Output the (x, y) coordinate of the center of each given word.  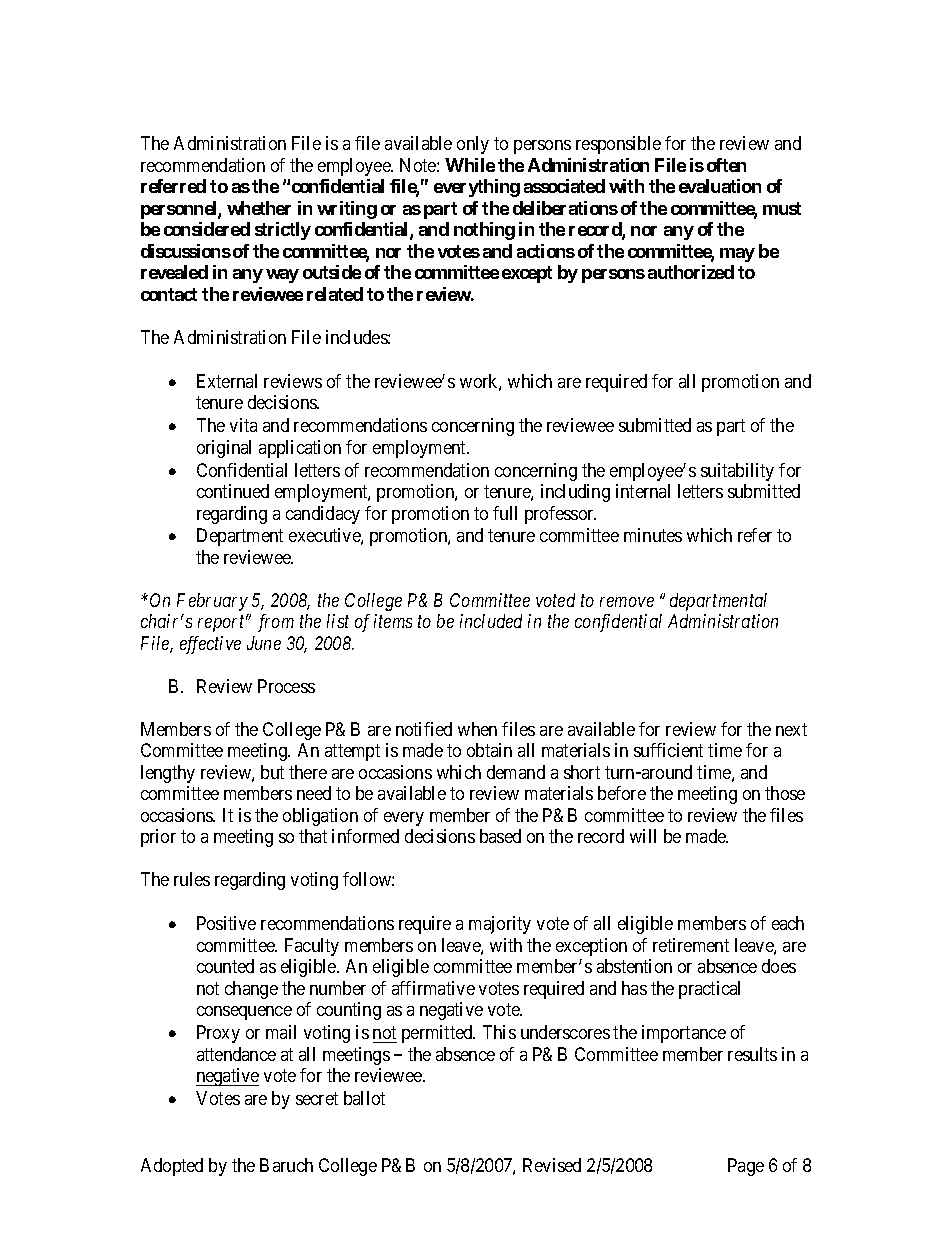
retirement (691, 945)
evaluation (720, 186)
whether (259, 208)
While (470, 165)
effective (210, 645)
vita (243, 425)
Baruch (286, 1165)
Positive (226, 923)
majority (500, 925)
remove (627, 602)
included (491, 621)
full (505, 513)
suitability (737, 472)
